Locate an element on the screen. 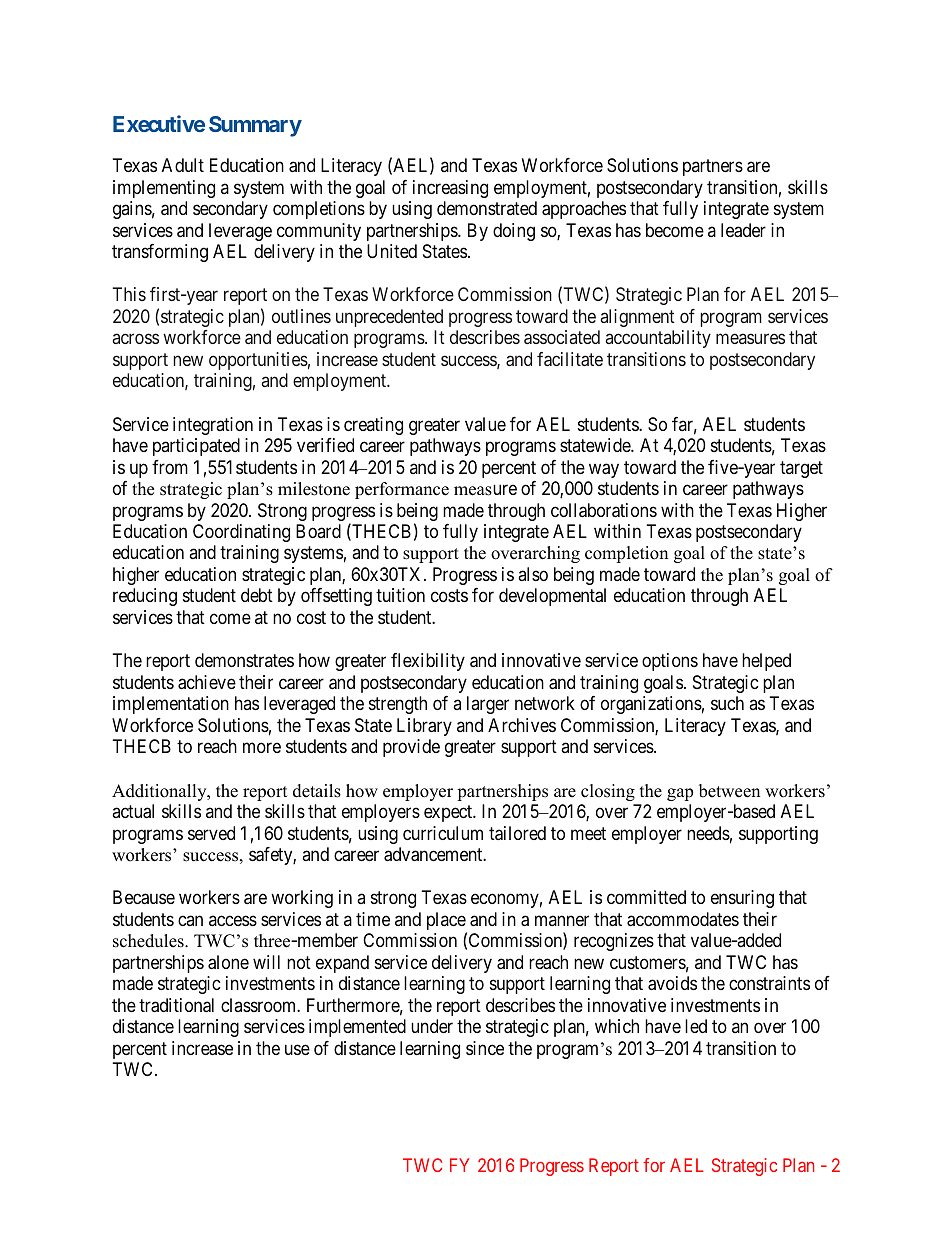 The width and height of the screenshot is (952, 1233). increasing is located at coordinates (450, 189).
